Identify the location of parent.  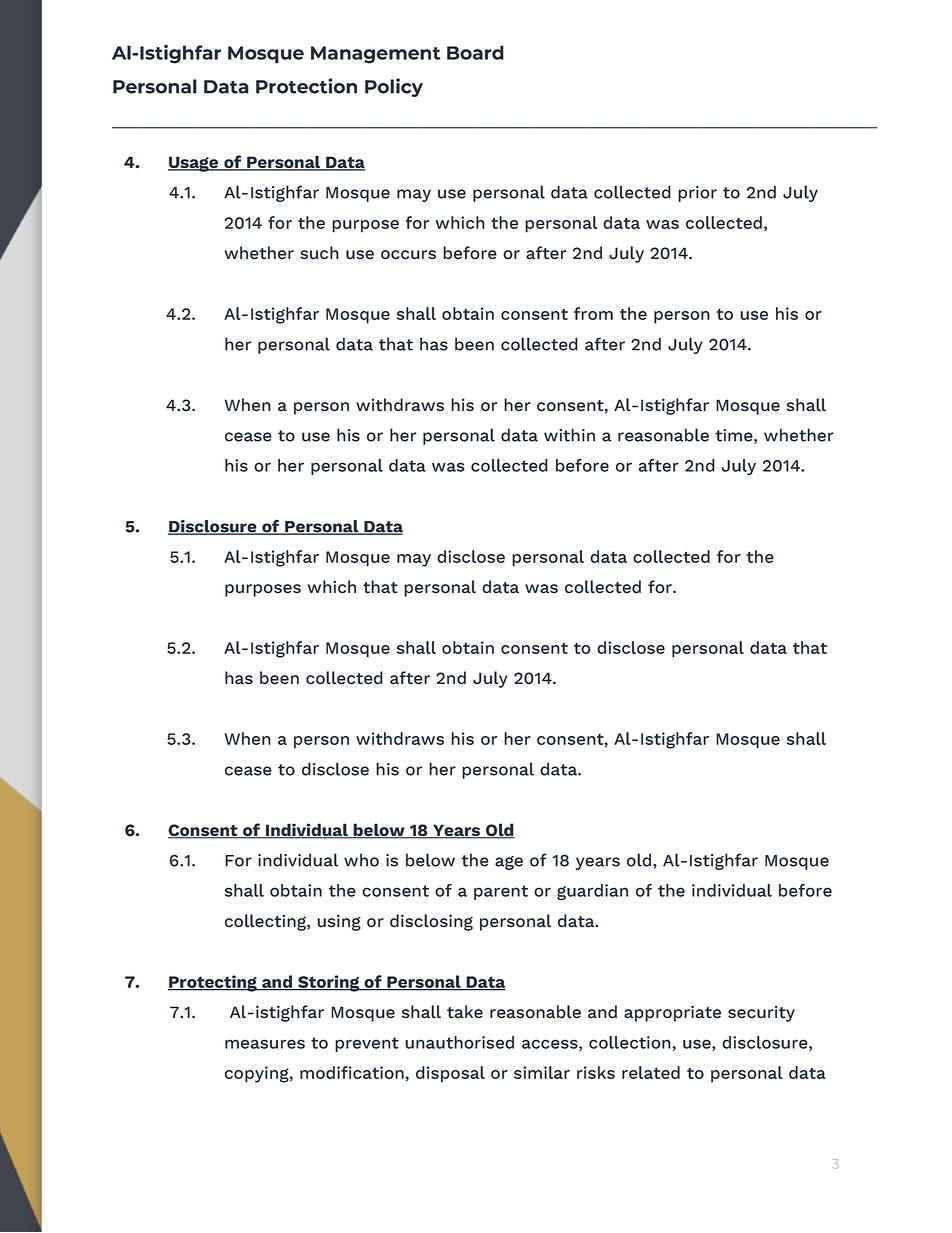
(501, 892).
